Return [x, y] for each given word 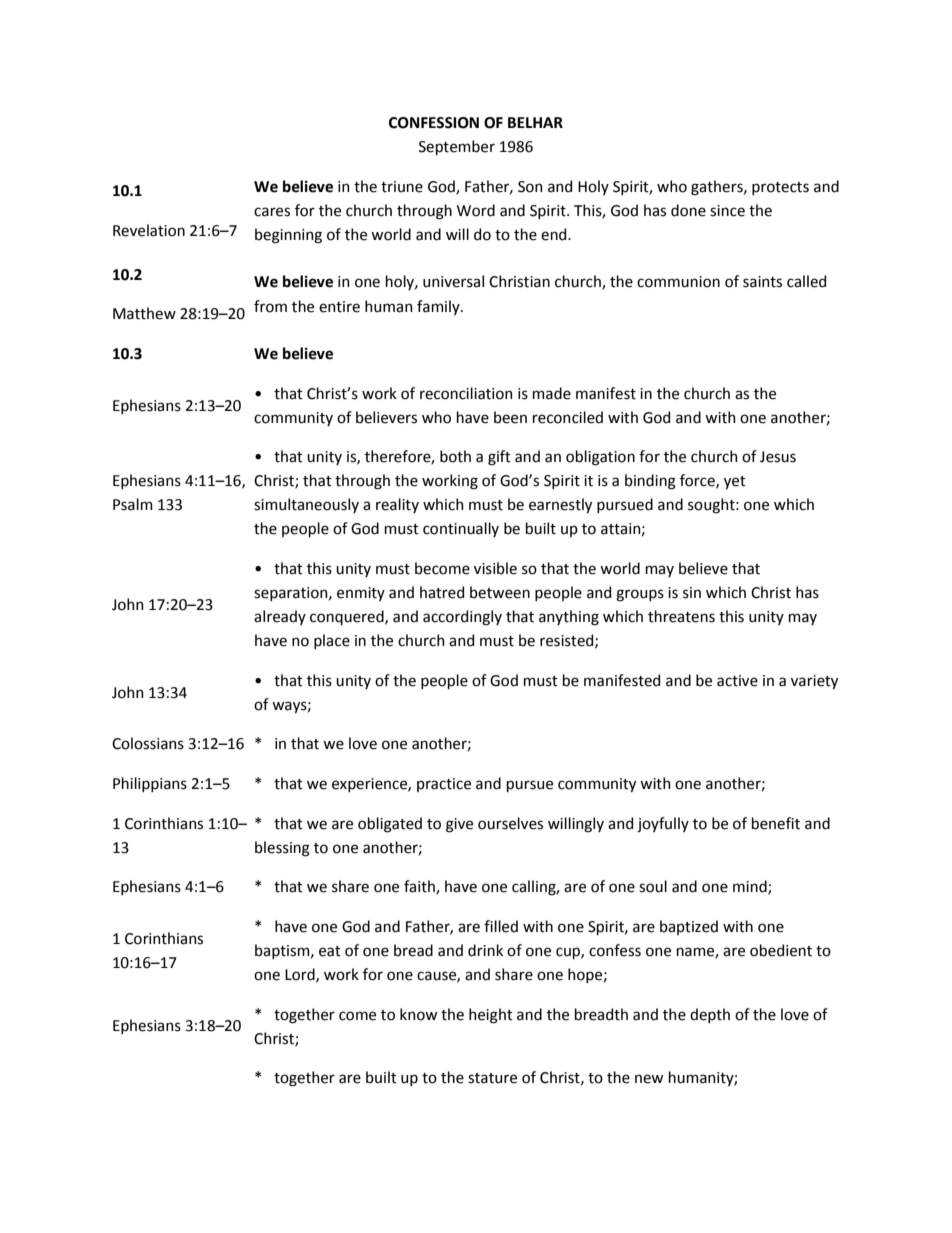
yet [735, 482]
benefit [776, 823]
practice [444, 785]
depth [710, 1015]
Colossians [148, 743]
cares [272, 212]
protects [780, 188]
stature [492, 1078]
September [457, 147]
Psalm [133, 504]
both [455, 456]
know [418, 1014]
